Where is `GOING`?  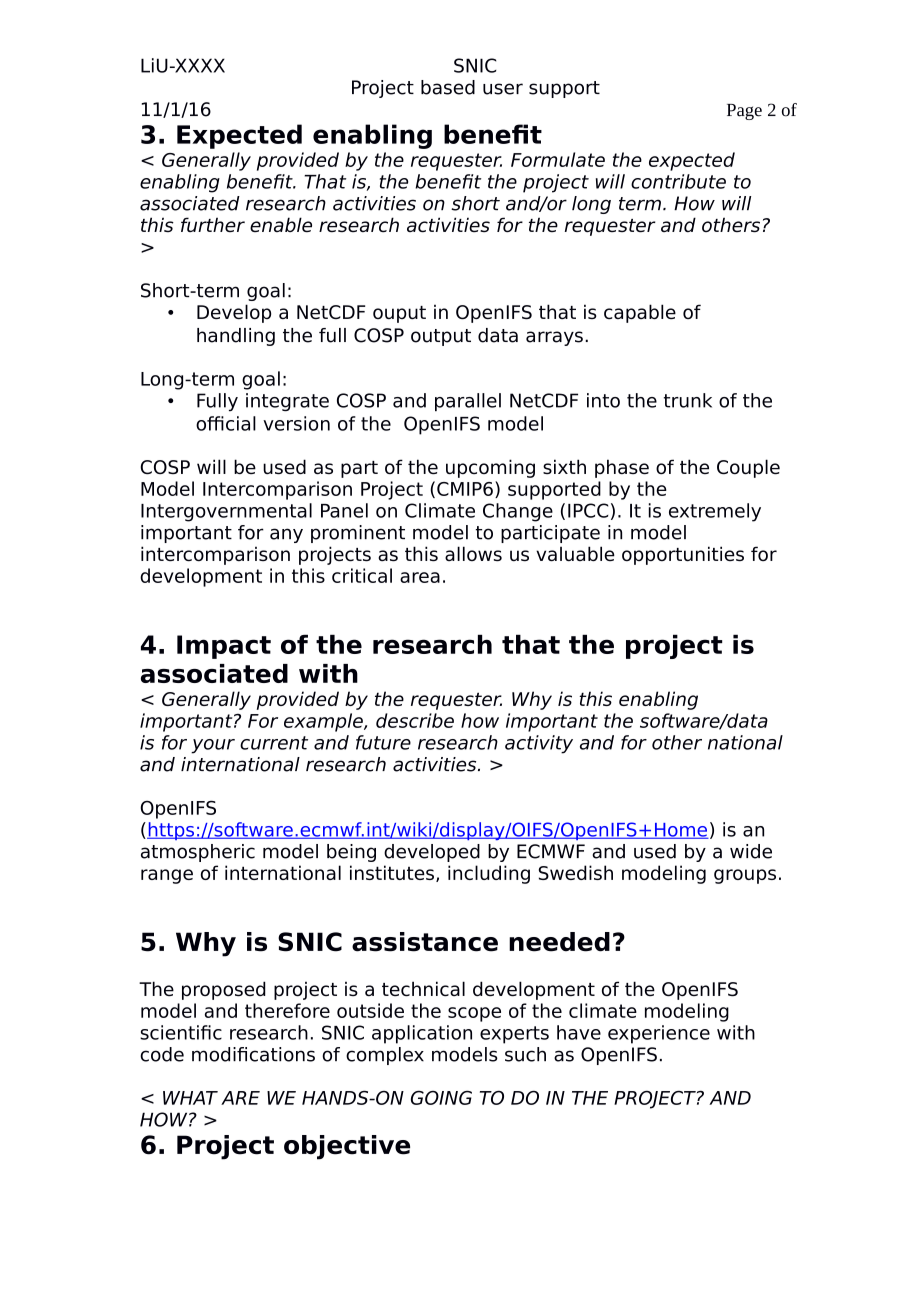
GOING is located at coordinates (441, 1097).
